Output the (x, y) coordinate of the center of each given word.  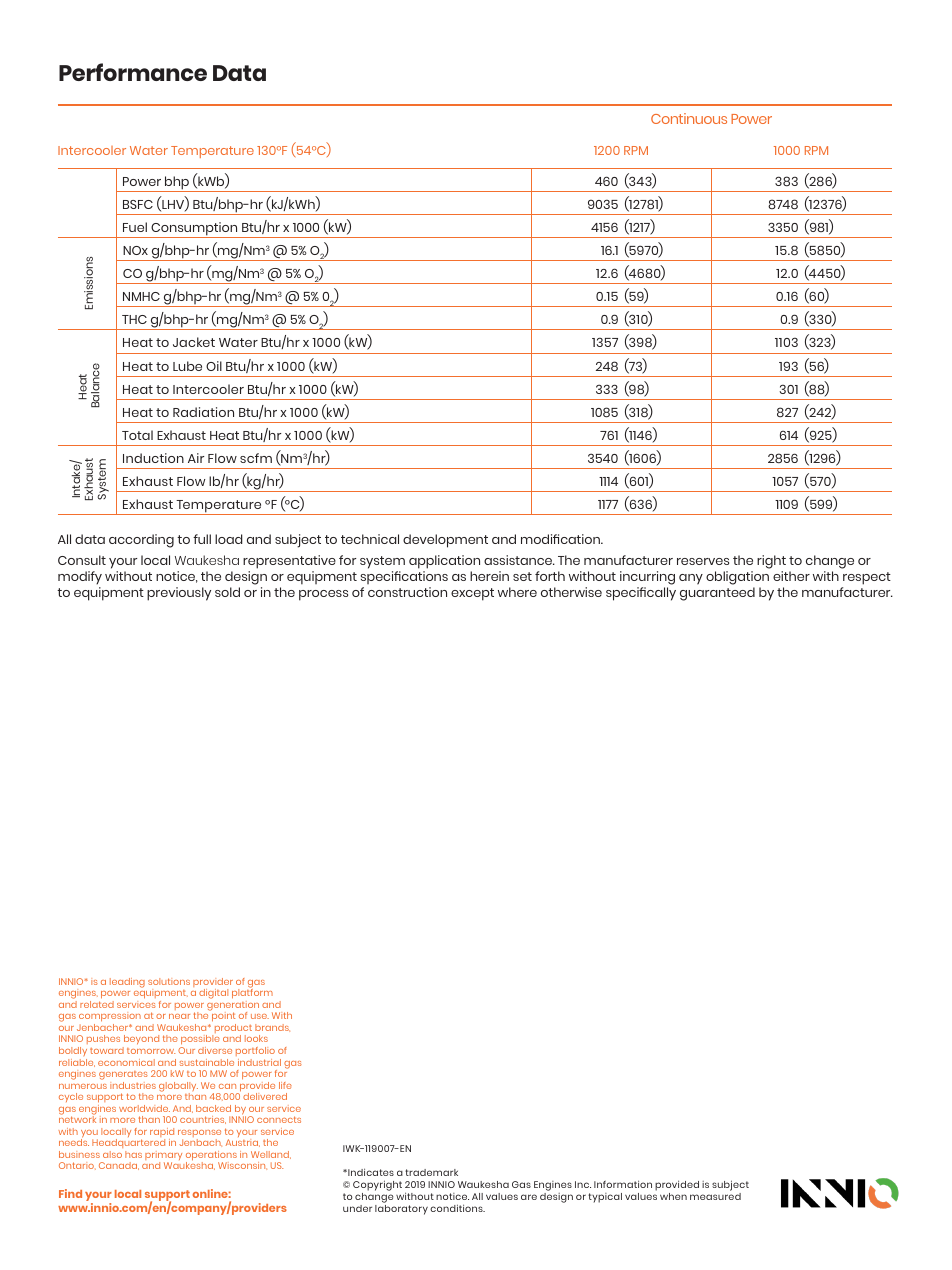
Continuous (689, 118)
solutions (169, 981)
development (445, 541)
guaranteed (717, 594)
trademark (431, 1172)
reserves (703, 561)
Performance (133, 72)
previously (179, 594)
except (472, 594)
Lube (187, 366)
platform (252, 994)
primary (163, 1157)
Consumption (194, 230)
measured (715, 1196)
